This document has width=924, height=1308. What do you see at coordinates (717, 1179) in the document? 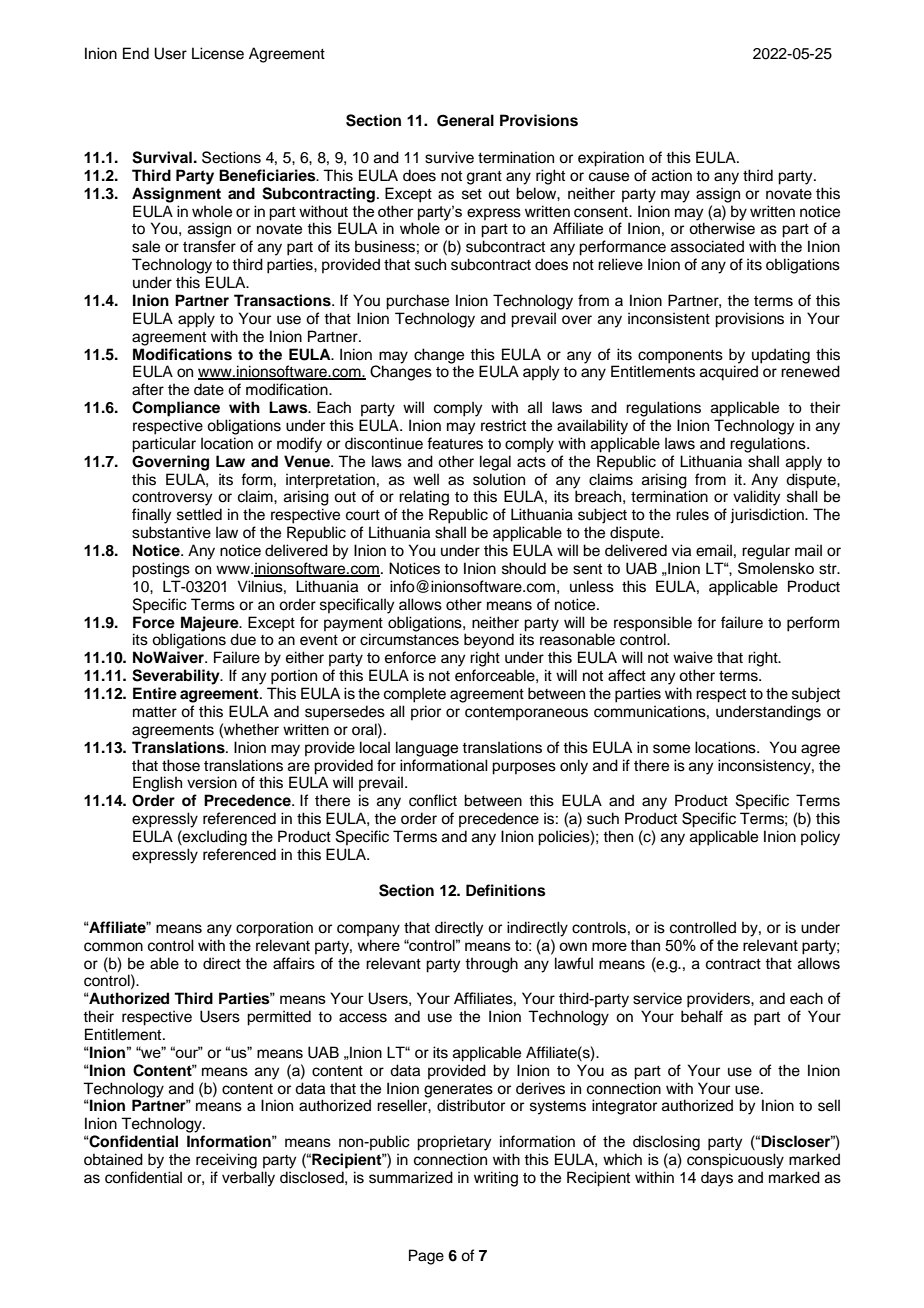
I see `days` at bounding box center [717, 1179].
